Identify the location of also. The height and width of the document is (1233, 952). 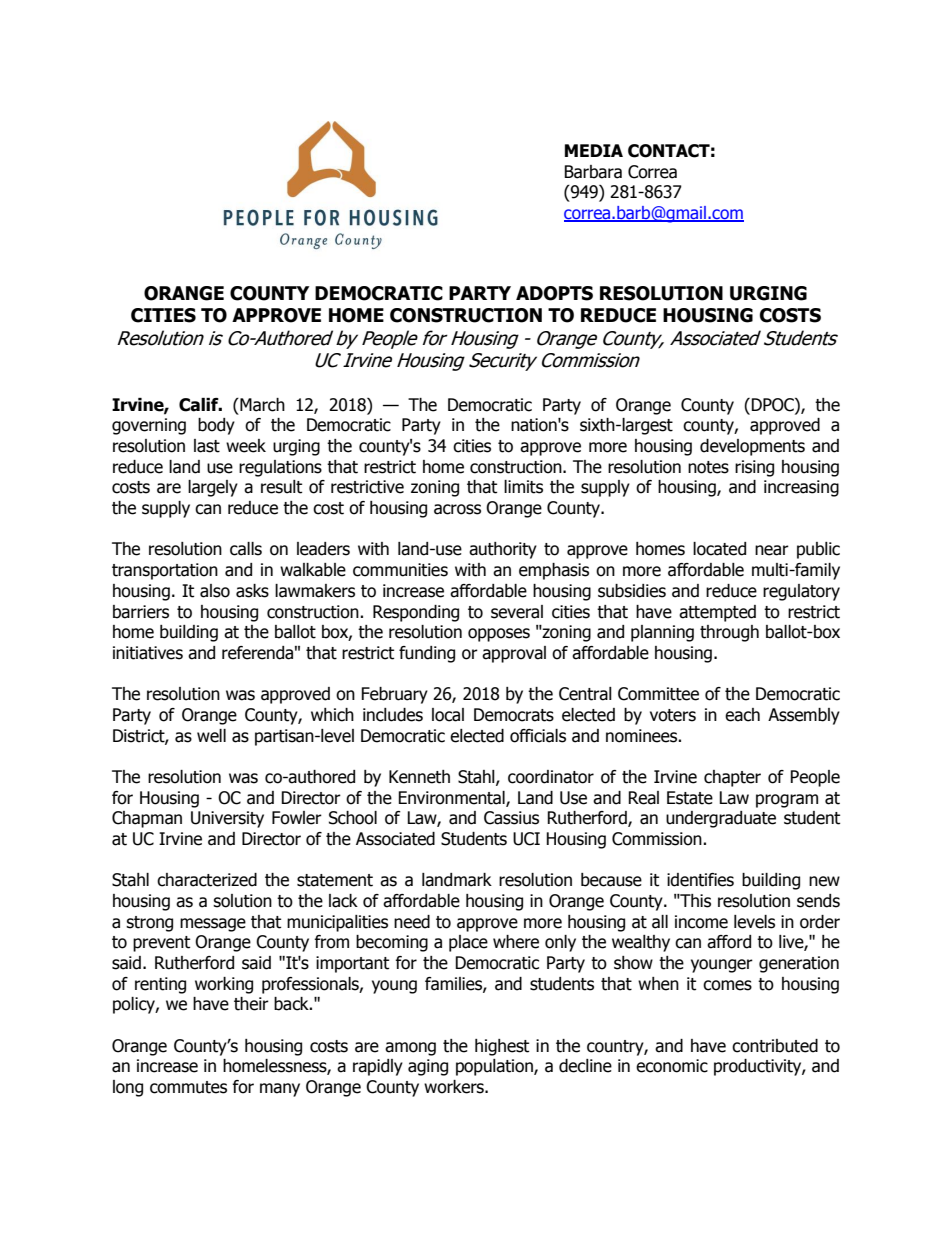
(215, 591).
